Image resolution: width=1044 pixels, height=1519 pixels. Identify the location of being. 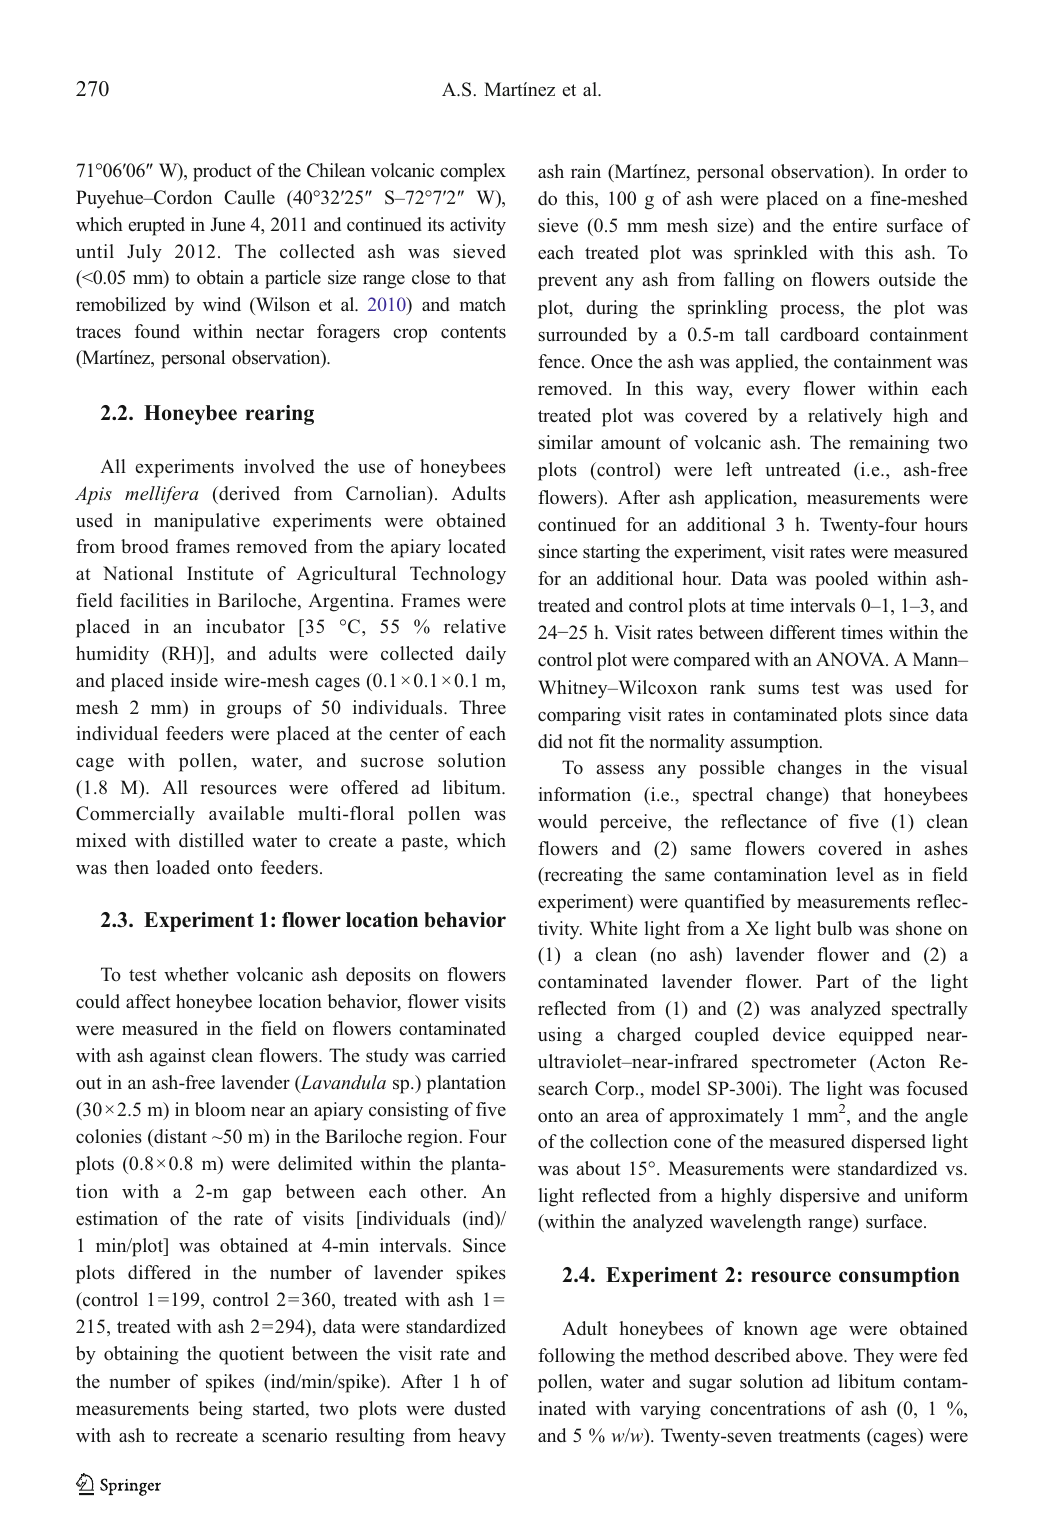
(220, 1410).
